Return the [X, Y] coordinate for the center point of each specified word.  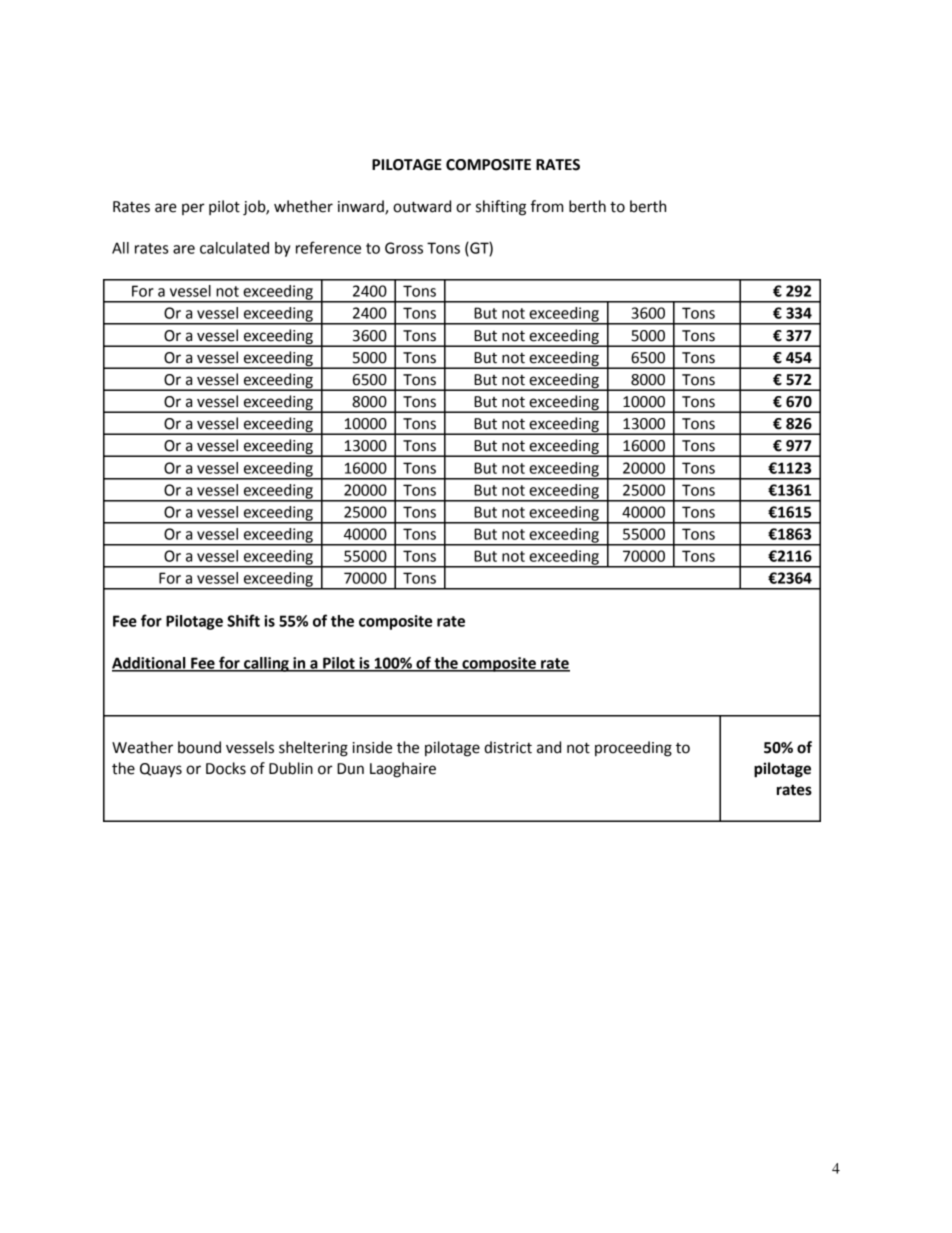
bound [199, 747]
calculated [234, 248]
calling [266, 664]
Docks [226, 768]
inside [372, 747]
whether [303, 206]
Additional [150, 664]
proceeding [633, 749]
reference [328, 247]
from [547, 206]
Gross [404, 248]
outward [422, 206]
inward [362, 207]
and [549, 747]
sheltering [313, 749]
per [193, 209]
